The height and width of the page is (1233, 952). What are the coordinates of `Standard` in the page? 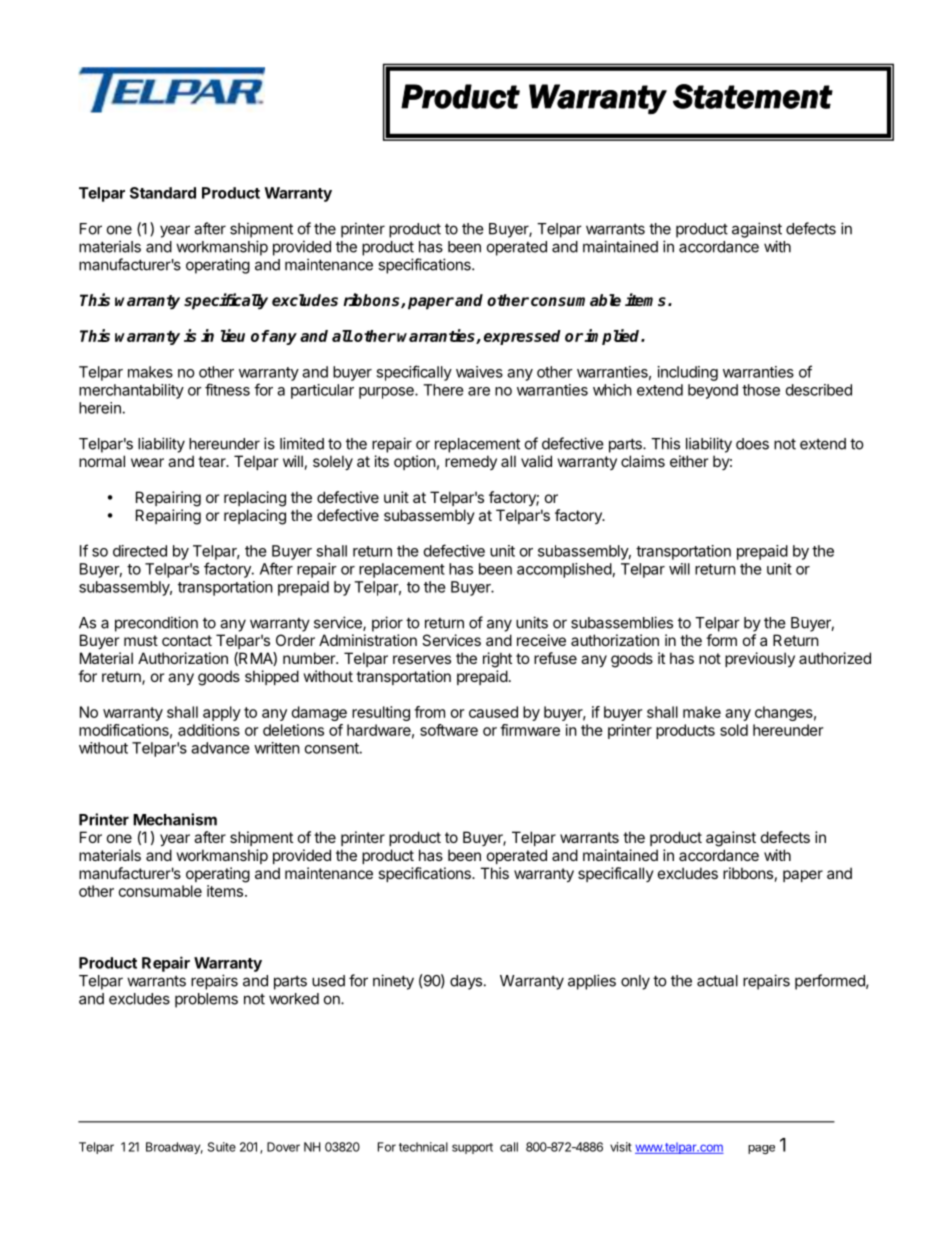 It's located at (163, 193).
